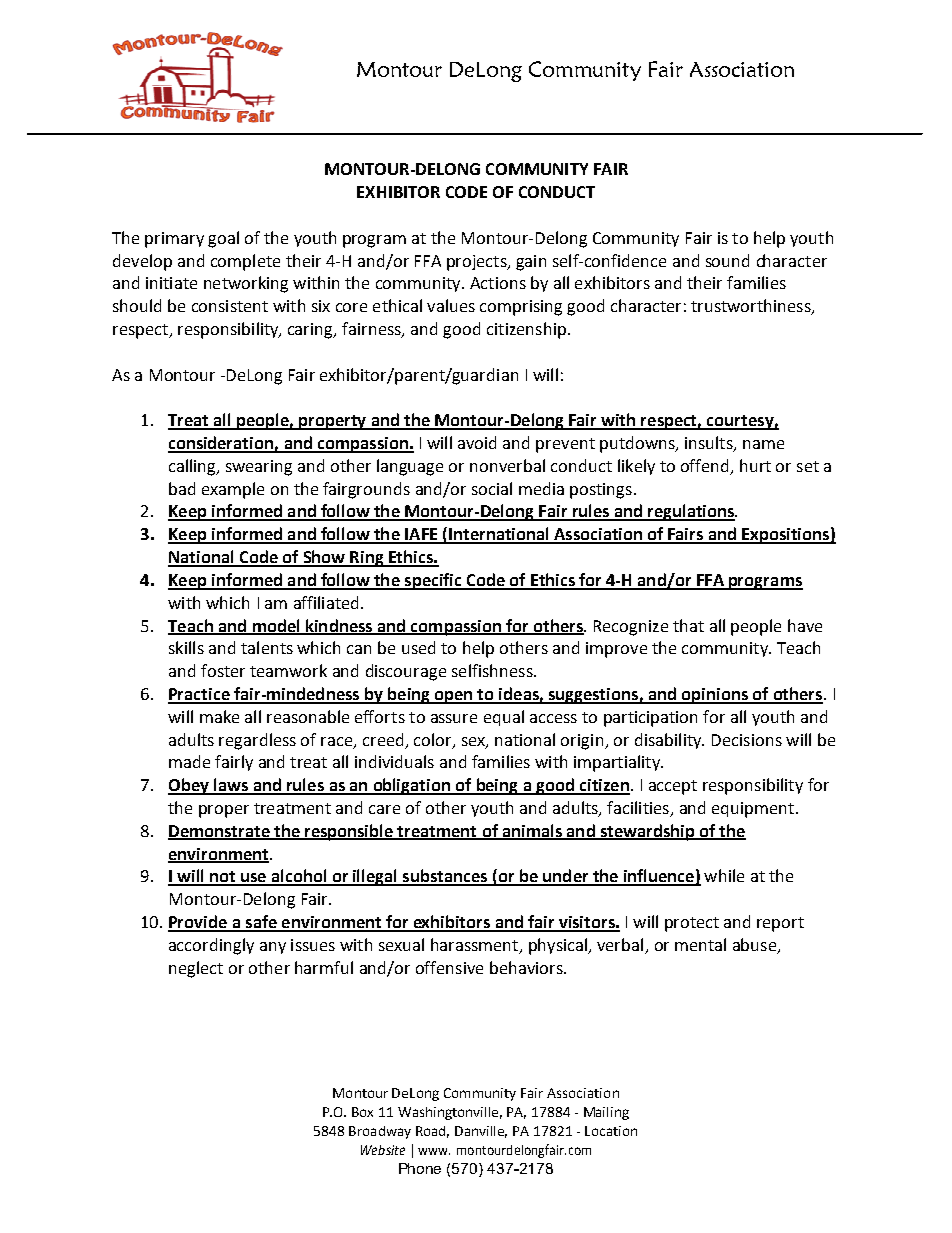 The width and height of the image is (952, 1233). I want to click on Box, so click(362, 1112).
